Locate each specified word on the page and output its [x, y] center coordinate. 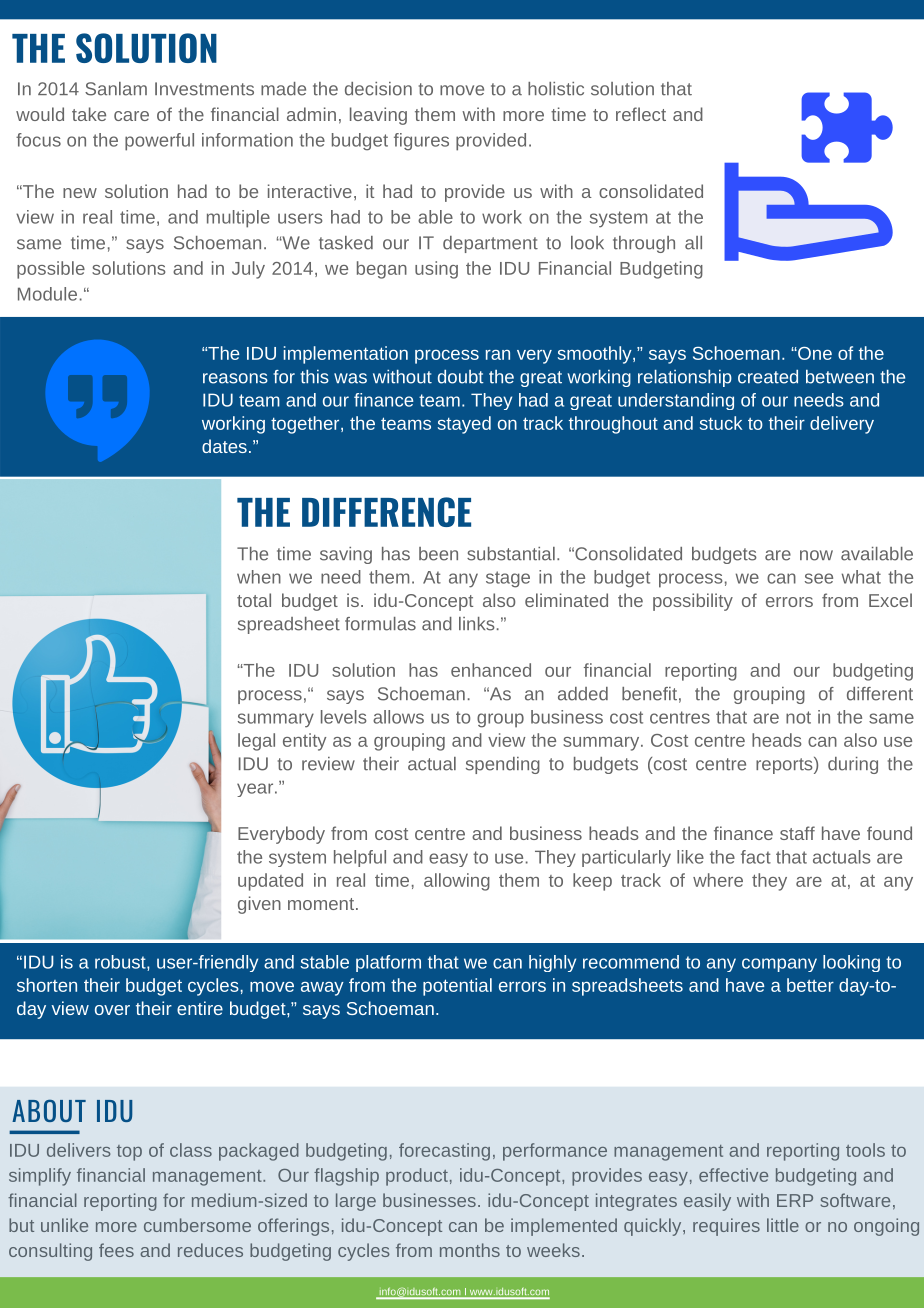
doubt [461, 376]
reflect [641, 114]
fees [116, 1250]
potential [457, 987]
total [254, 600]
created [768, 376]
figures [421, 142]
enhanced [491, 670]
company [779, 965]
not [798, 717]
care [131, 116]
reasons [235, 378]
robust [121, 963]
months [470, 1250]
